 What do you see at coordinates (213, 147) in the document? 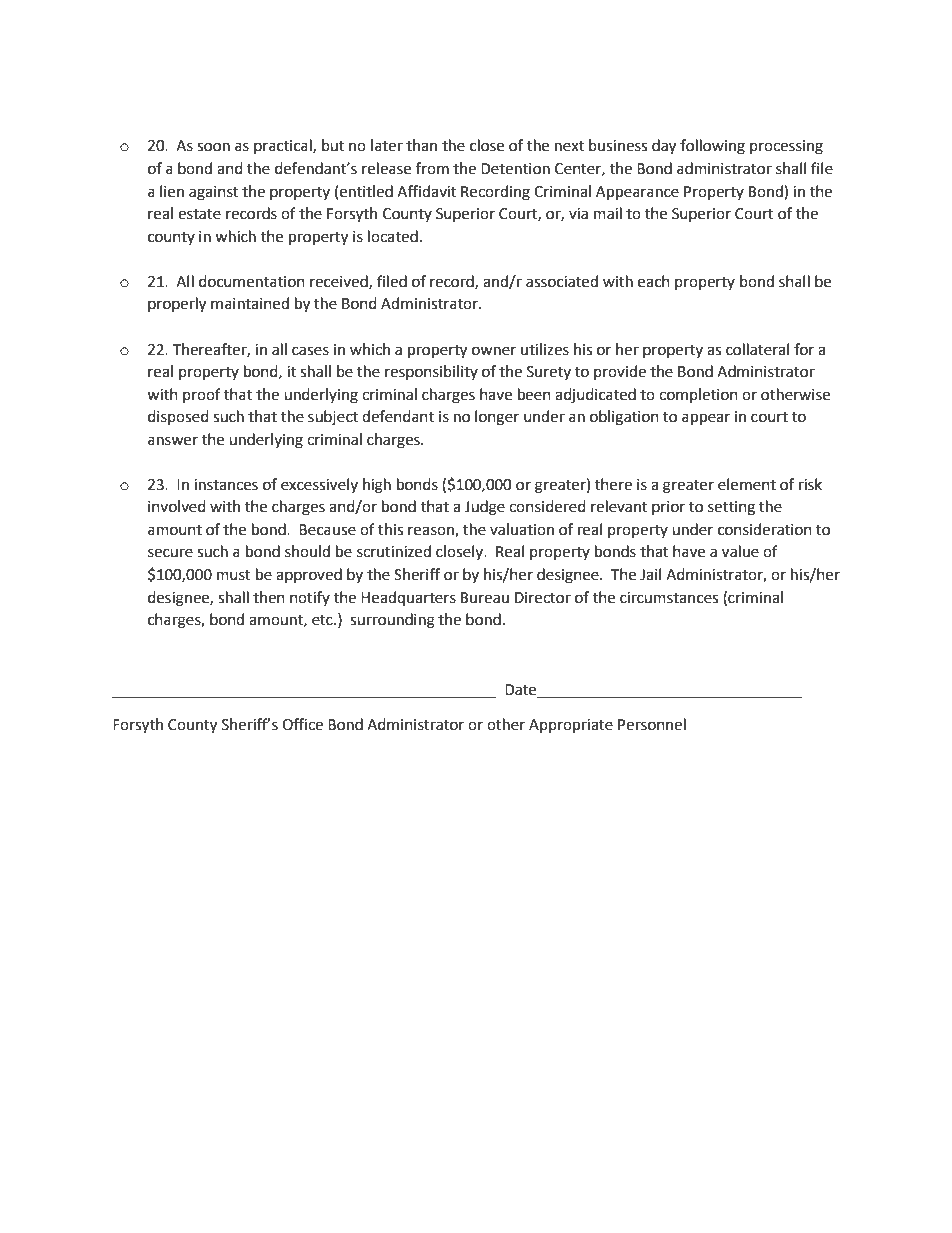
I see `soon` at bounding box center [213, 147].
